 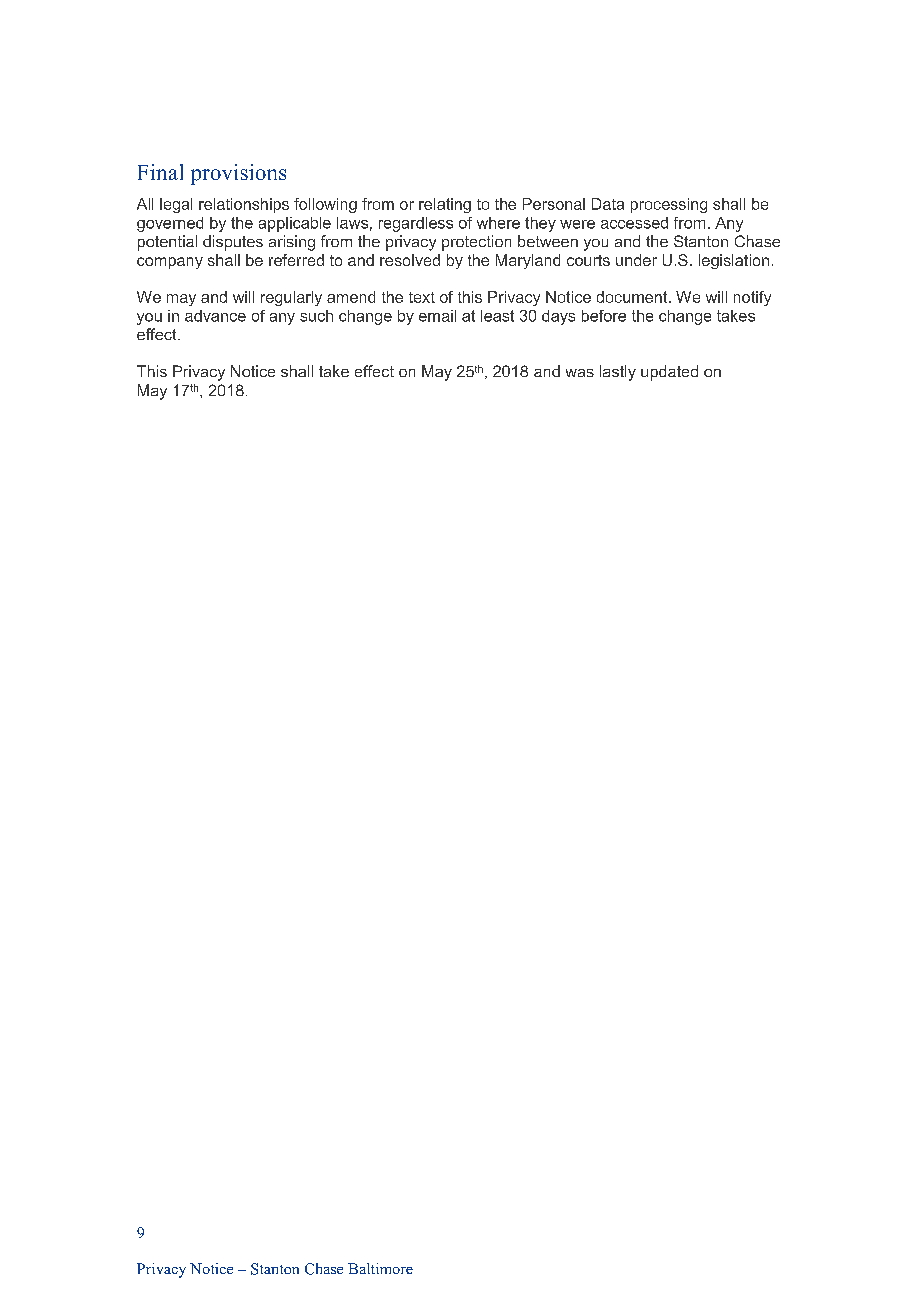 I want to click on relating, so click(x=445, y=205).
